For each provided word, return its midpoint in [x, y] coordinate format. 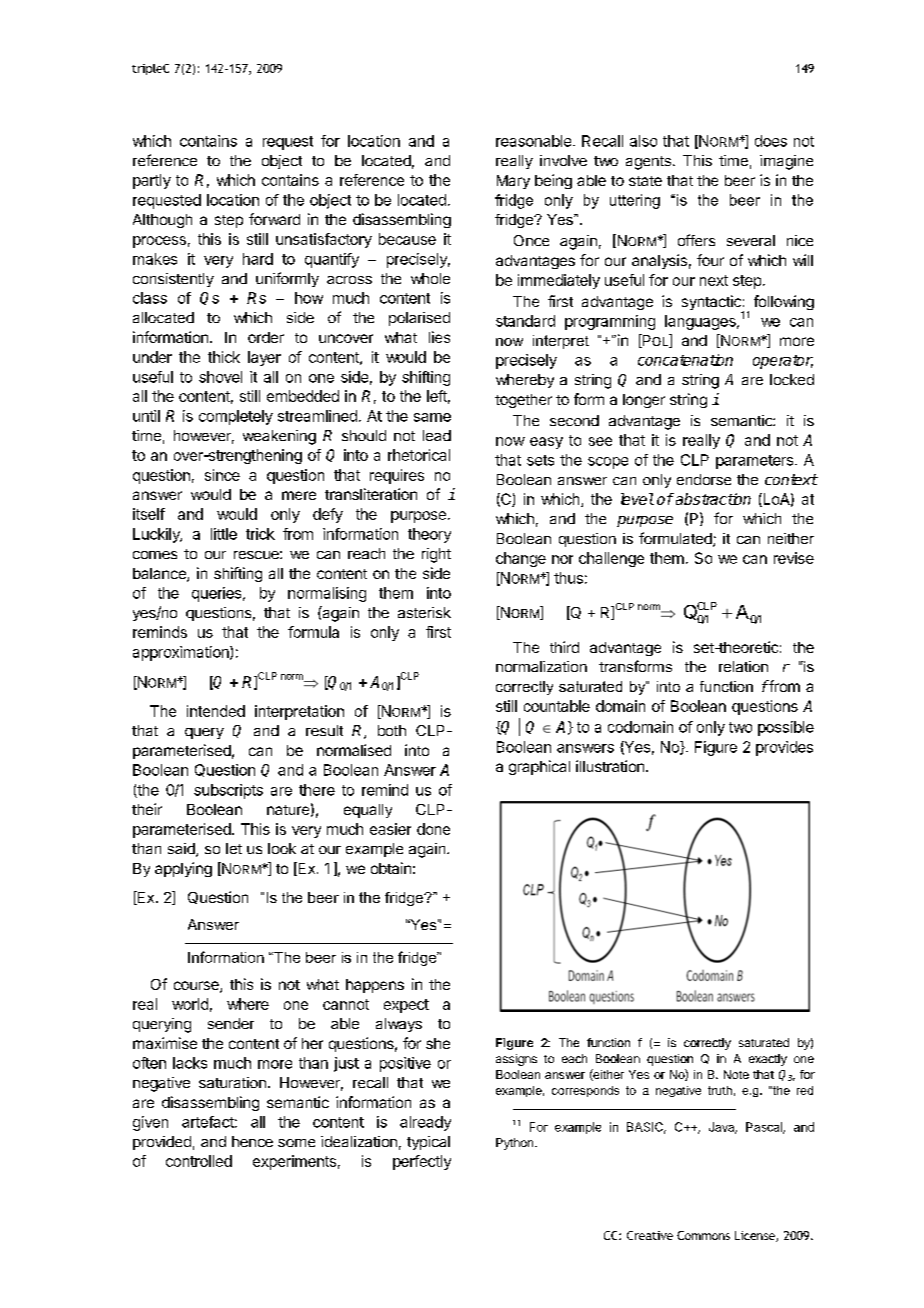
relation [743, 666]
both [392, 730]
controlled [199, 1161]
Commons [703, 1235]
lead [437, 435]
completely [236, 417]
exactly [768, 1060]
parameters [756, 462]
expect [406, 1006]
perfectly [422, 1162]
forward [274, 219]
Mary [513, 182]
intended [216, 711]
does [771, 141]
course [197, 987]
